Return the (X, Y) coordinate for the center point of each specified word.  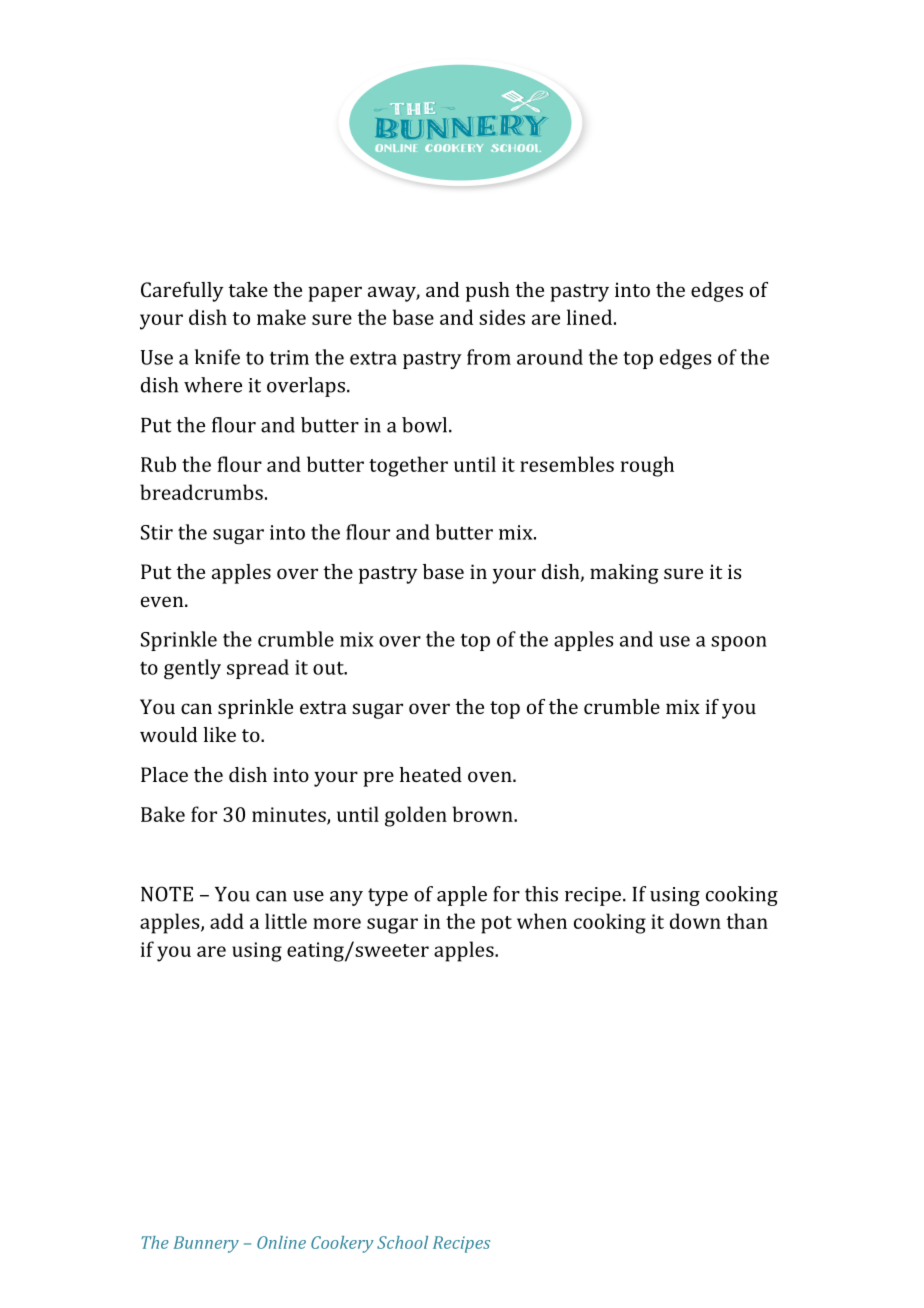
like (220, 734)
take (248, 289)
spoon (739, 643)
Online (281, 1242)
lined (589, 317)
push (488, 292)
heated (431, 774)
